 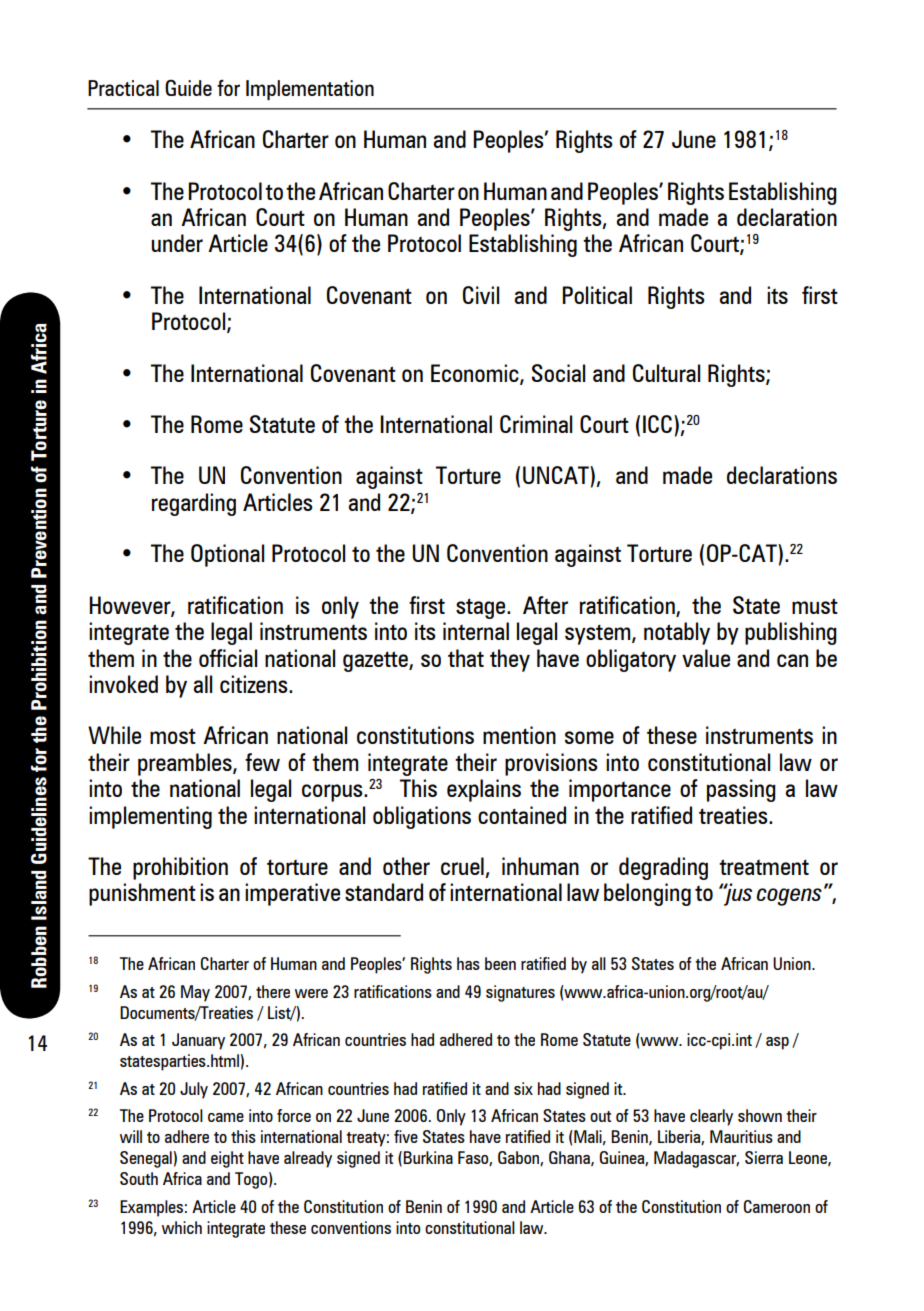 What do you see at coordinates (182, 1227) in the screenshot?
I see `which` at bounding box center [182, 1227].
